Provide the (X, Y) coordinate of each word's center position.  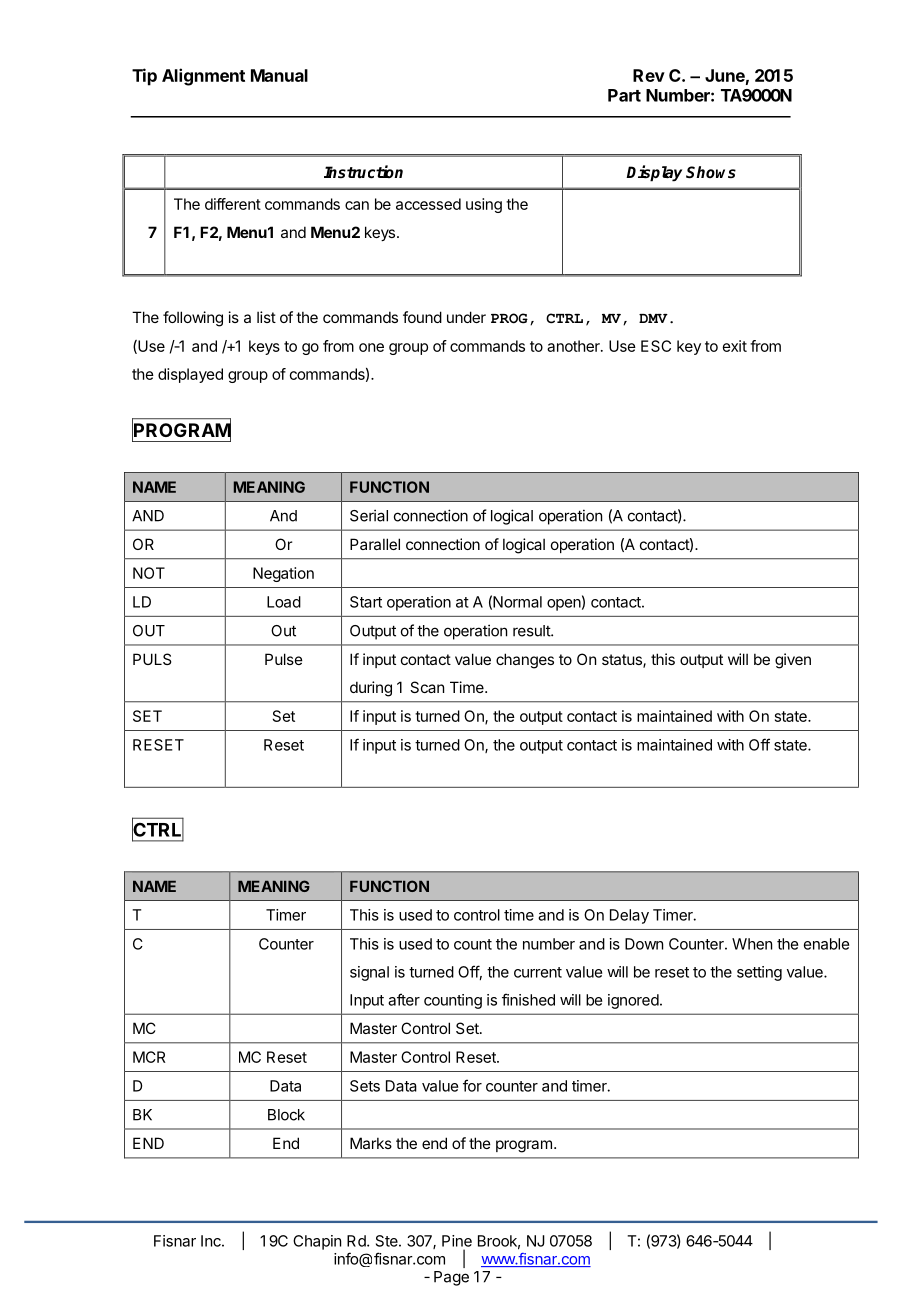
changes (525, 661)
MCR (149, 1057)
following (193, 319)
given (793, 661)
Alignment (203, 77)
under (466, 317)
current (538, 972)
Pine (457, 1241)
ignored (633, 1001)
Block (286, 1115)
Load (284, 602)
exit (735, 346)
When (752, 944)
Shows (711, 172)
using (484, 205)
